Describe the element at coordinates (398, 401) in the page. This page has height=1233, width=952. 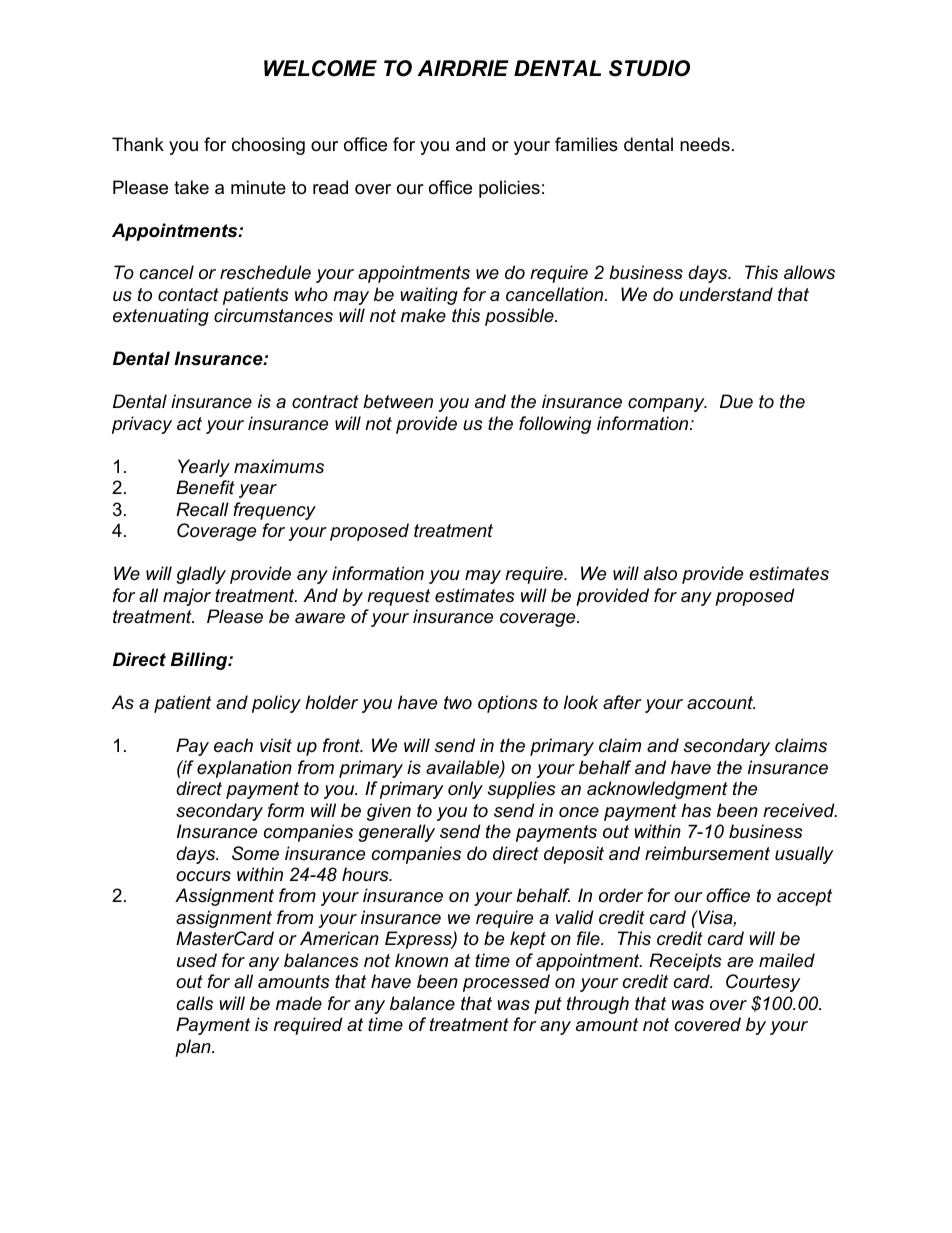
I see `between` at that location.
